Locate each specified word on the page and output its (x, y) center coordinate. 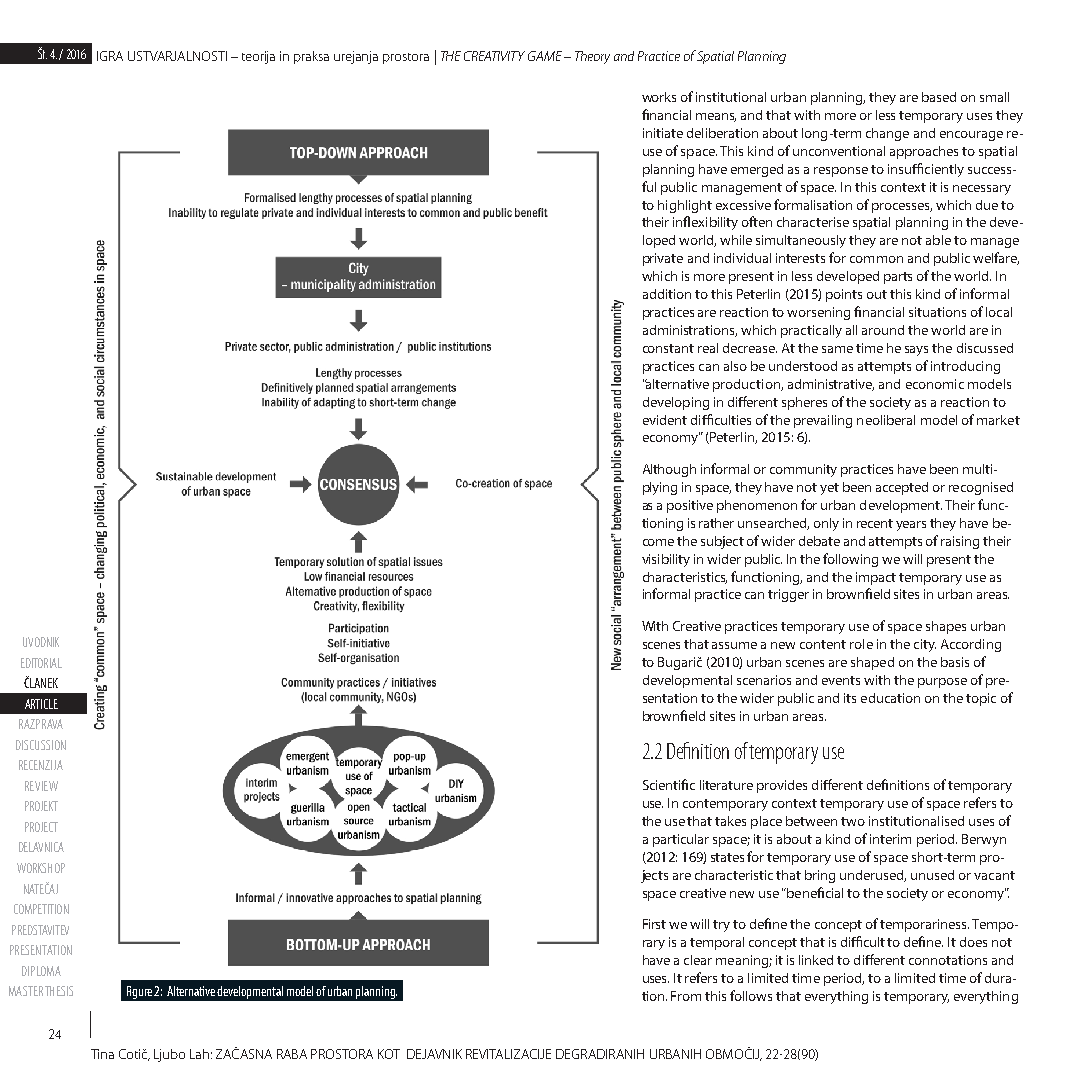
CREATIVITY (494, 56)
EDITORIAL (41, 663)
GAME (545, 56)
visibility (666, 560)
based (939, 97)
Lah (199, 1054)
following (850, 560)
